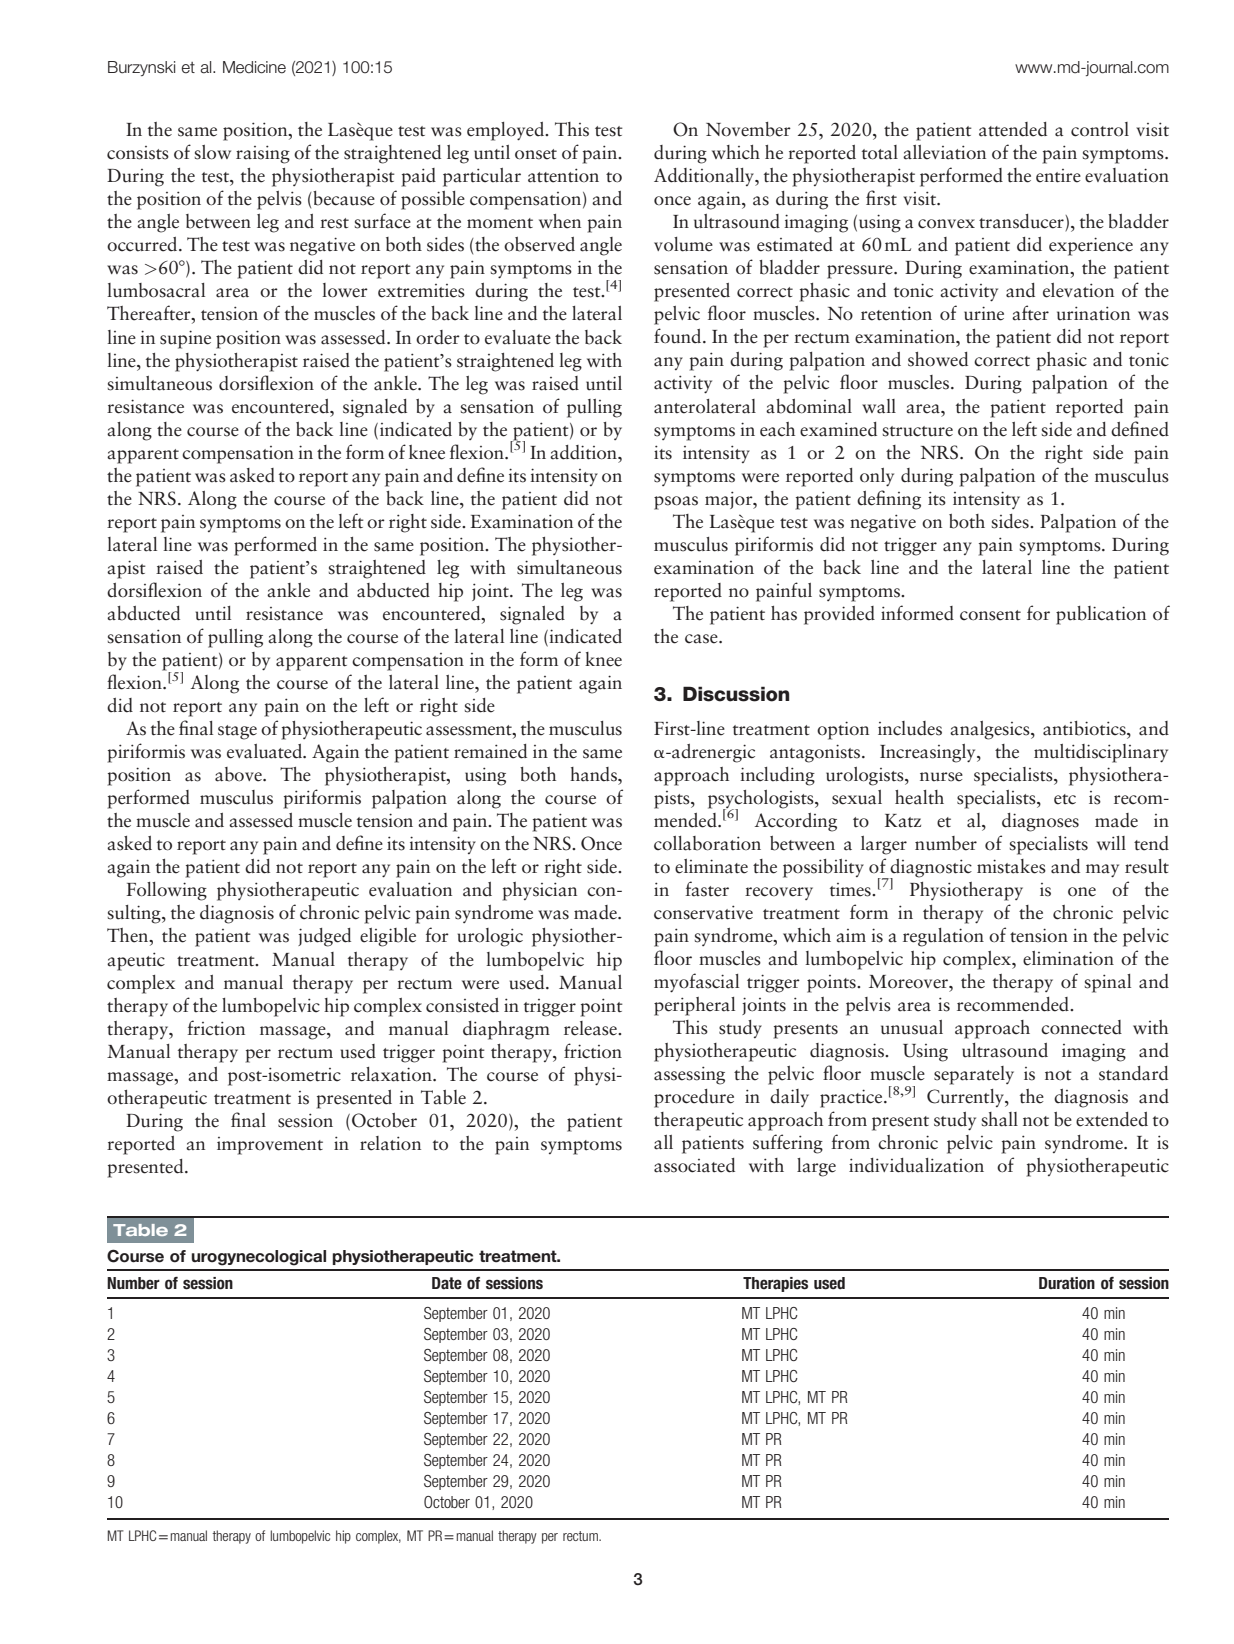 This screenshot has height=1644, width=1234. Describe the element at coordinates (775, 1284) in the screenshot. I see `Therapies` at that location.
